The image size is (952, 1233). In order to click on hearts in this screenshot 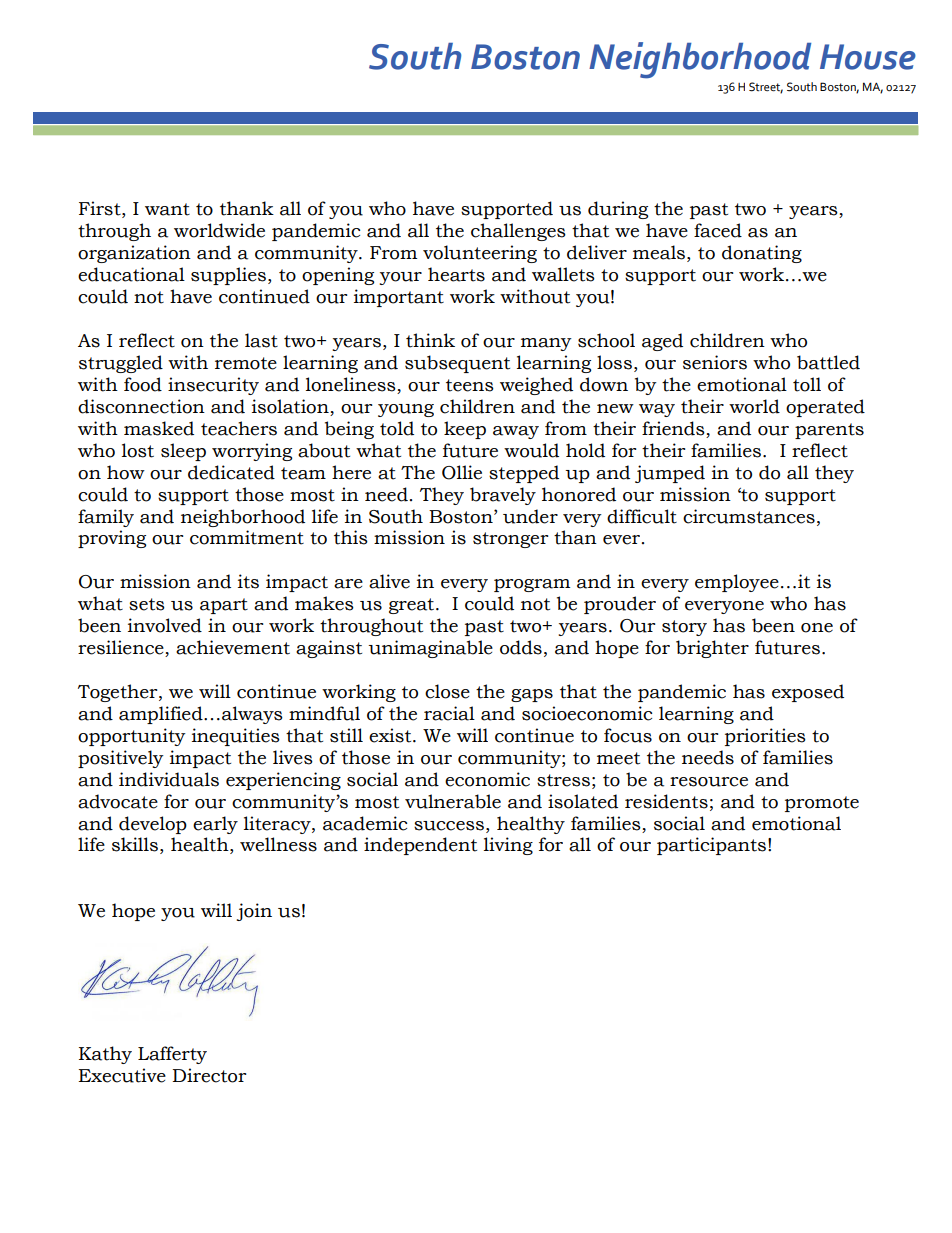, I will do `click(456, 274)`.
